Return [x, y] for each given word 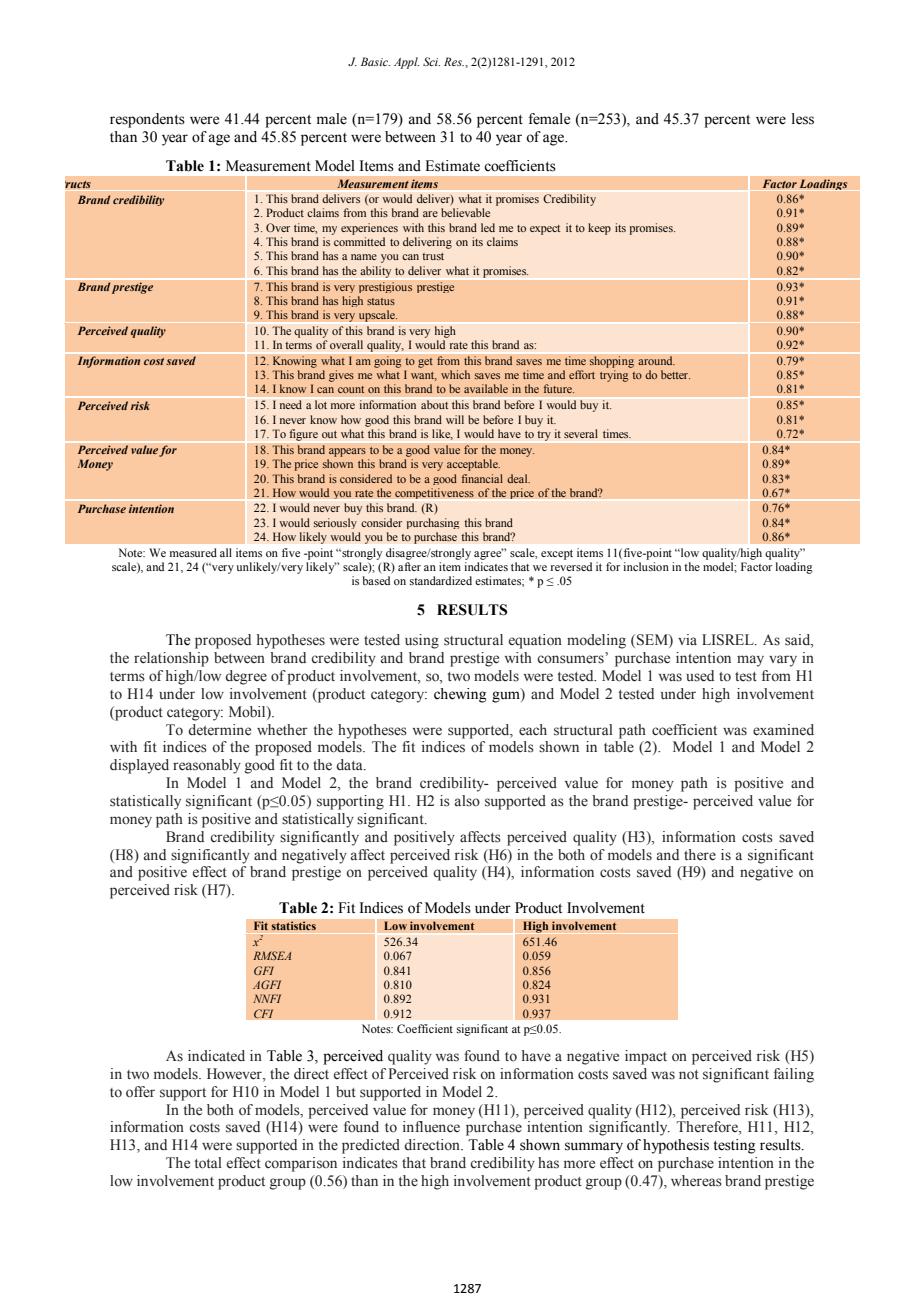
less [803, 119]
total [208, 1163]
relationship [171, 659]
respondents [147, 120]
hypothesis [676, 1146]
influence [431, 1127]
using [422, 641]
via [687, 639]
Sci [431, 61]
